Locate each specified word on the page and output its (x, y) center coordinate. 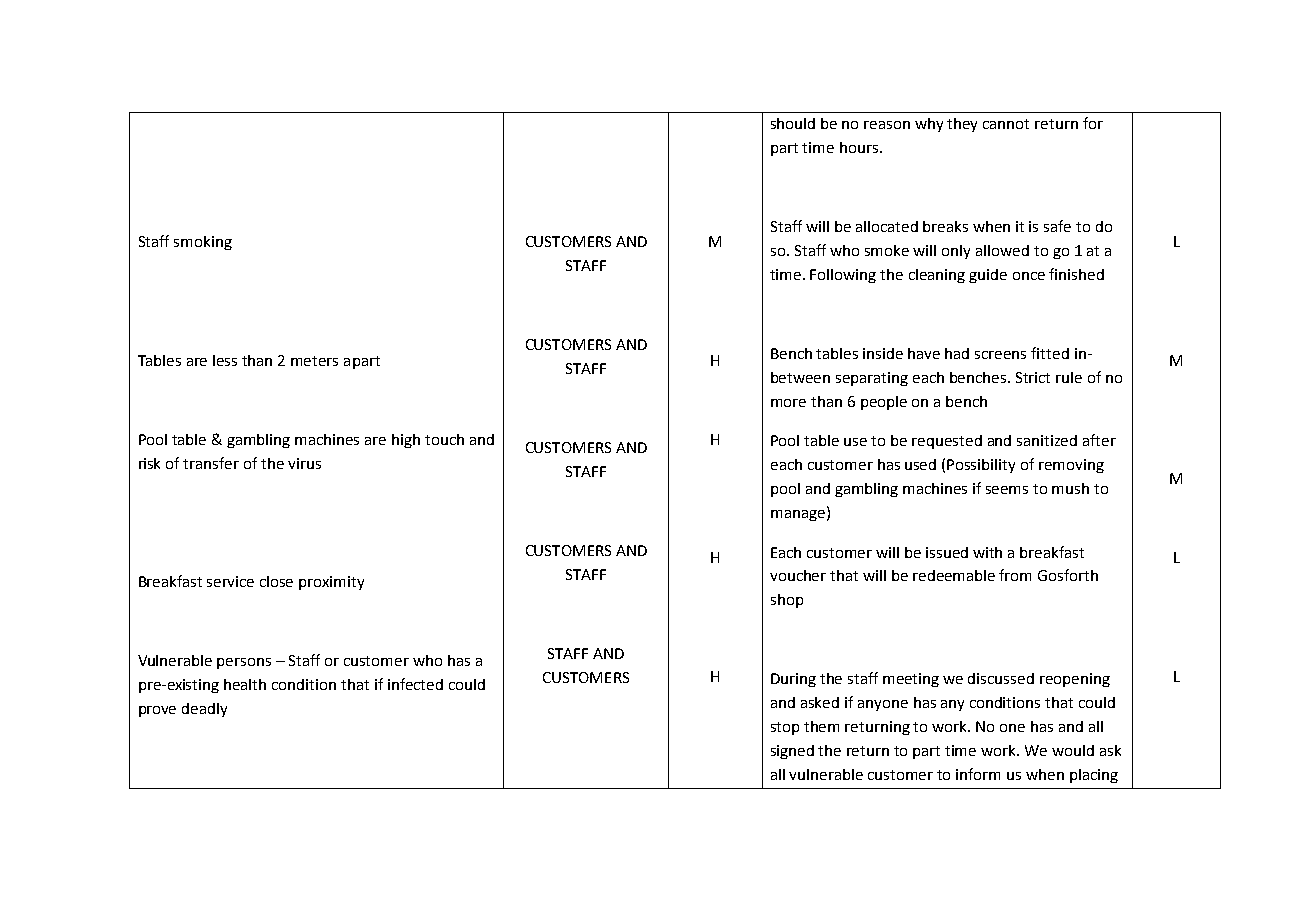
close (276, 581)
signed (792, 752)
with (987, 552)
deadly (204, 710)
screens (1000, 355)
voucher (798, 575)
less (225, 360)
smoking (203, 243)
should (793, 123)
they (962, 125)
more (788, 403)
